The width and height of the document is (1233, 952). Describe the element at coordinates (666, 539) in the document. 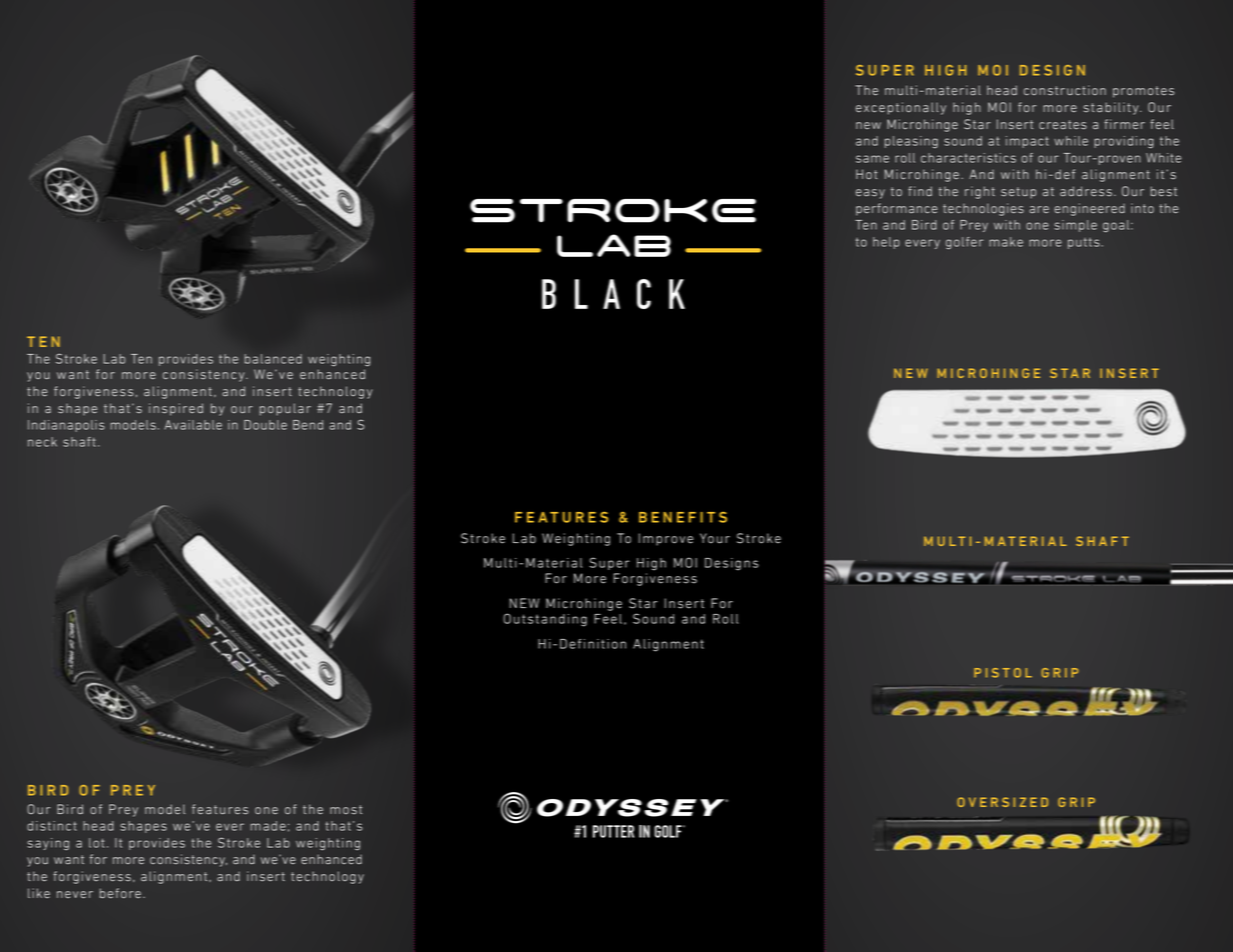

I see `Improve` at that location.
